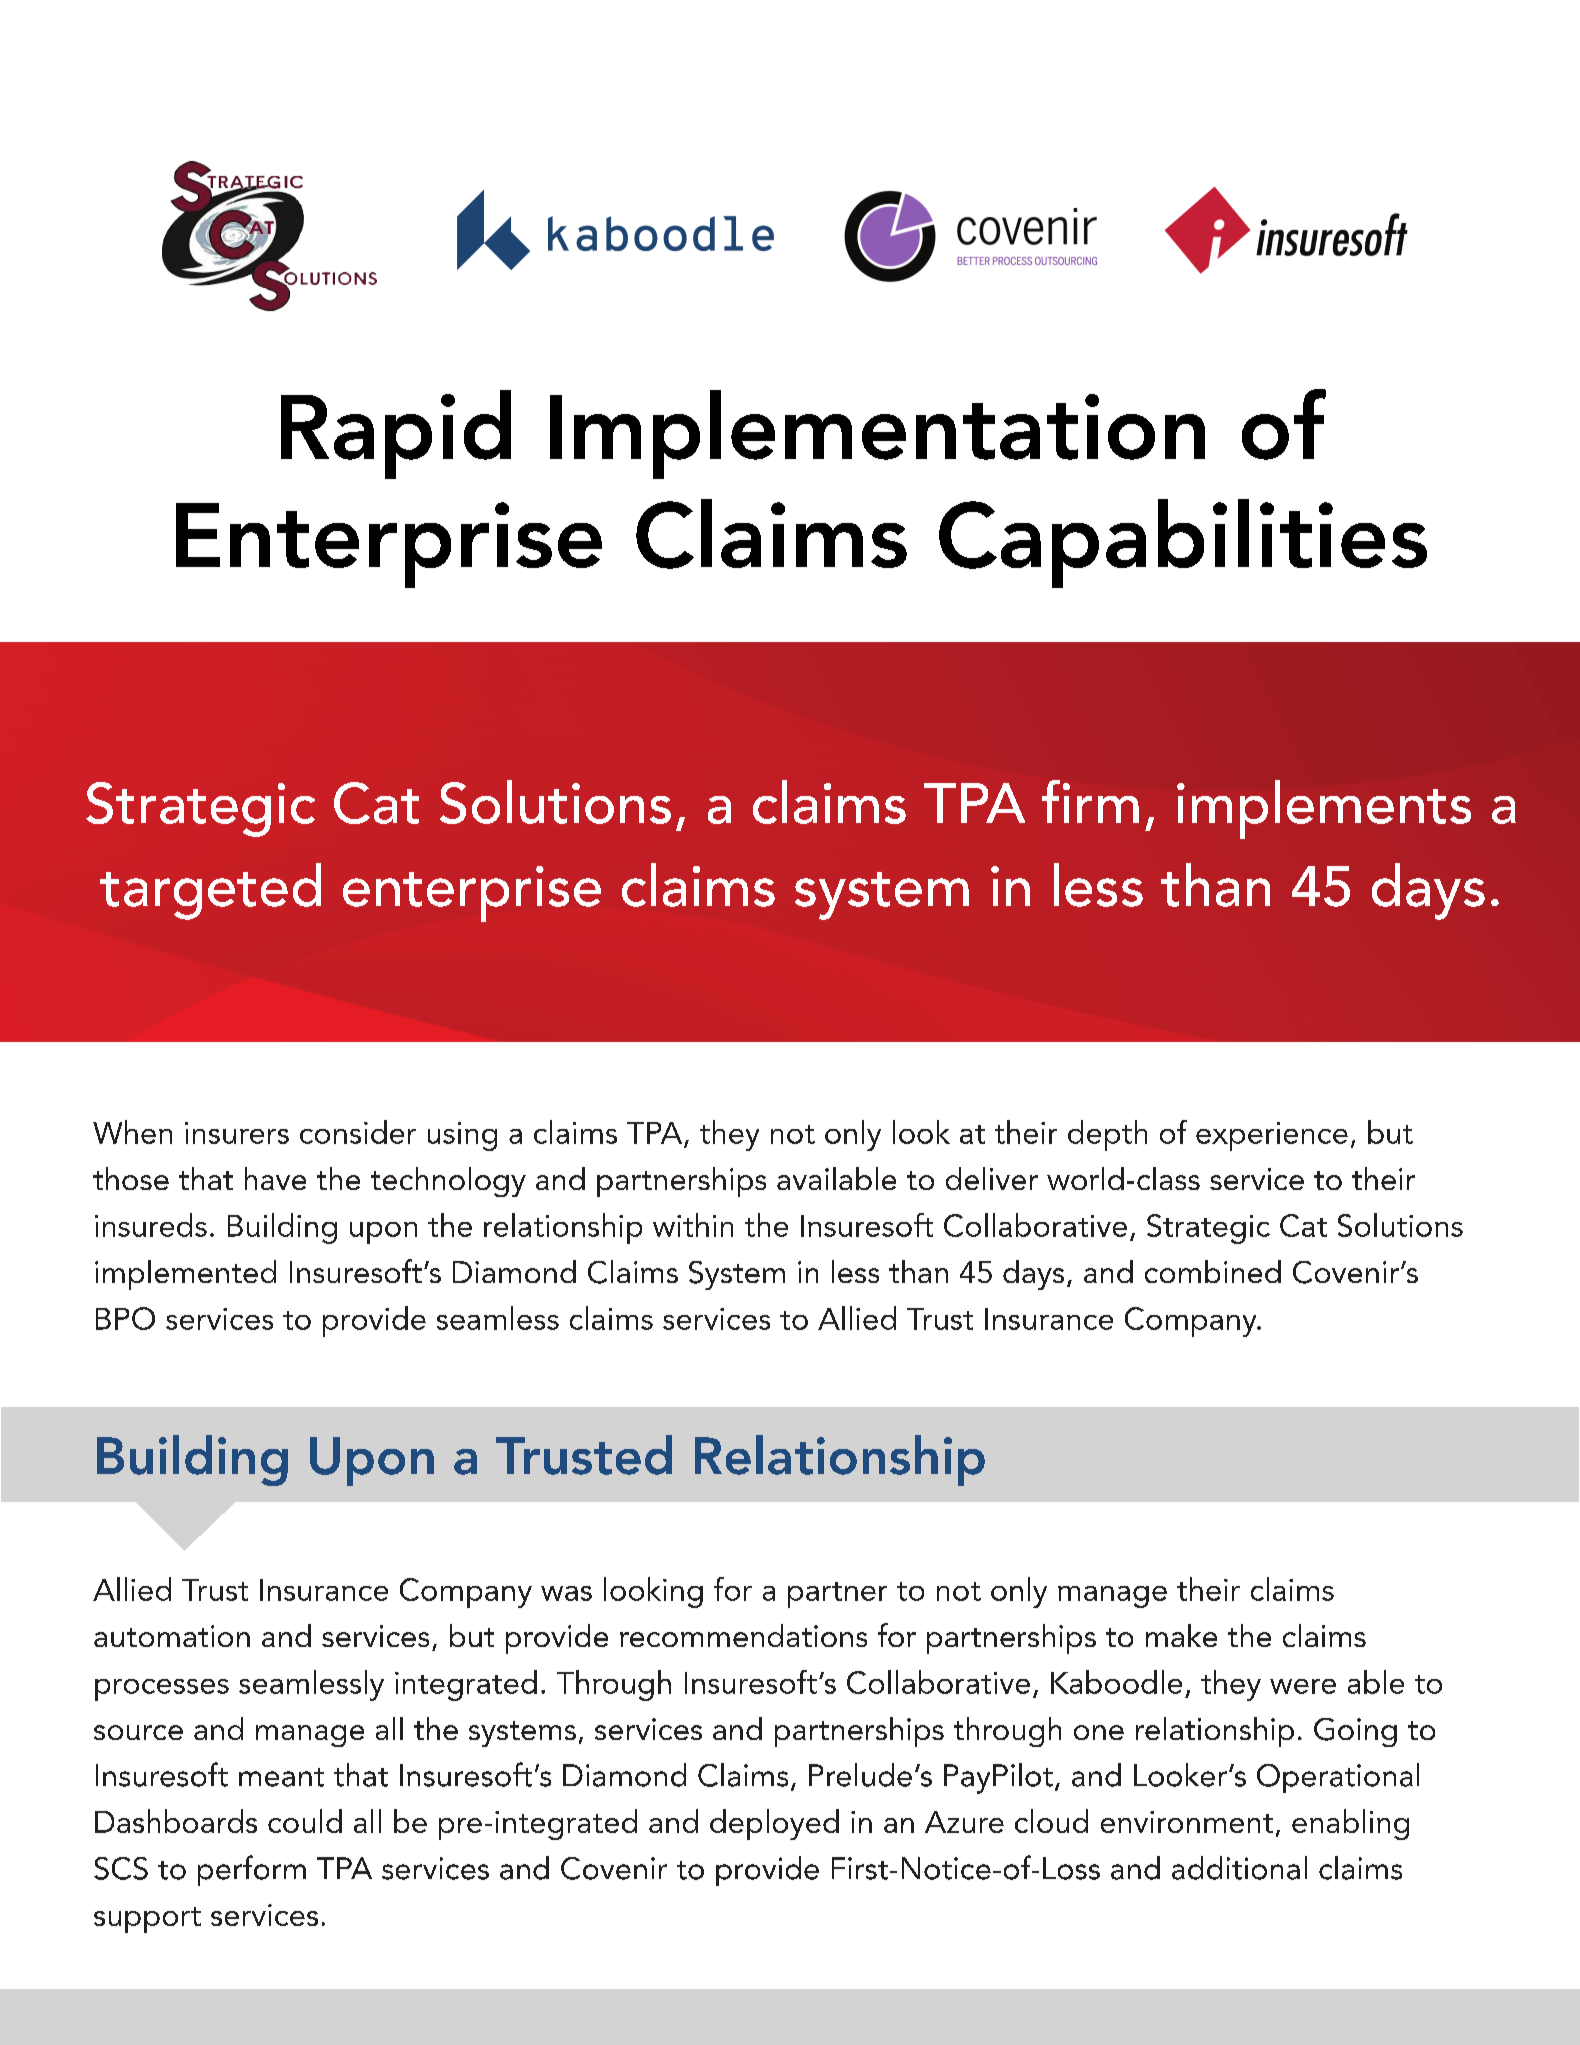 The image size is (1580, 2045). Describe the element at coordinates (396, 434) in the document. I see `Rapid` at that location.
